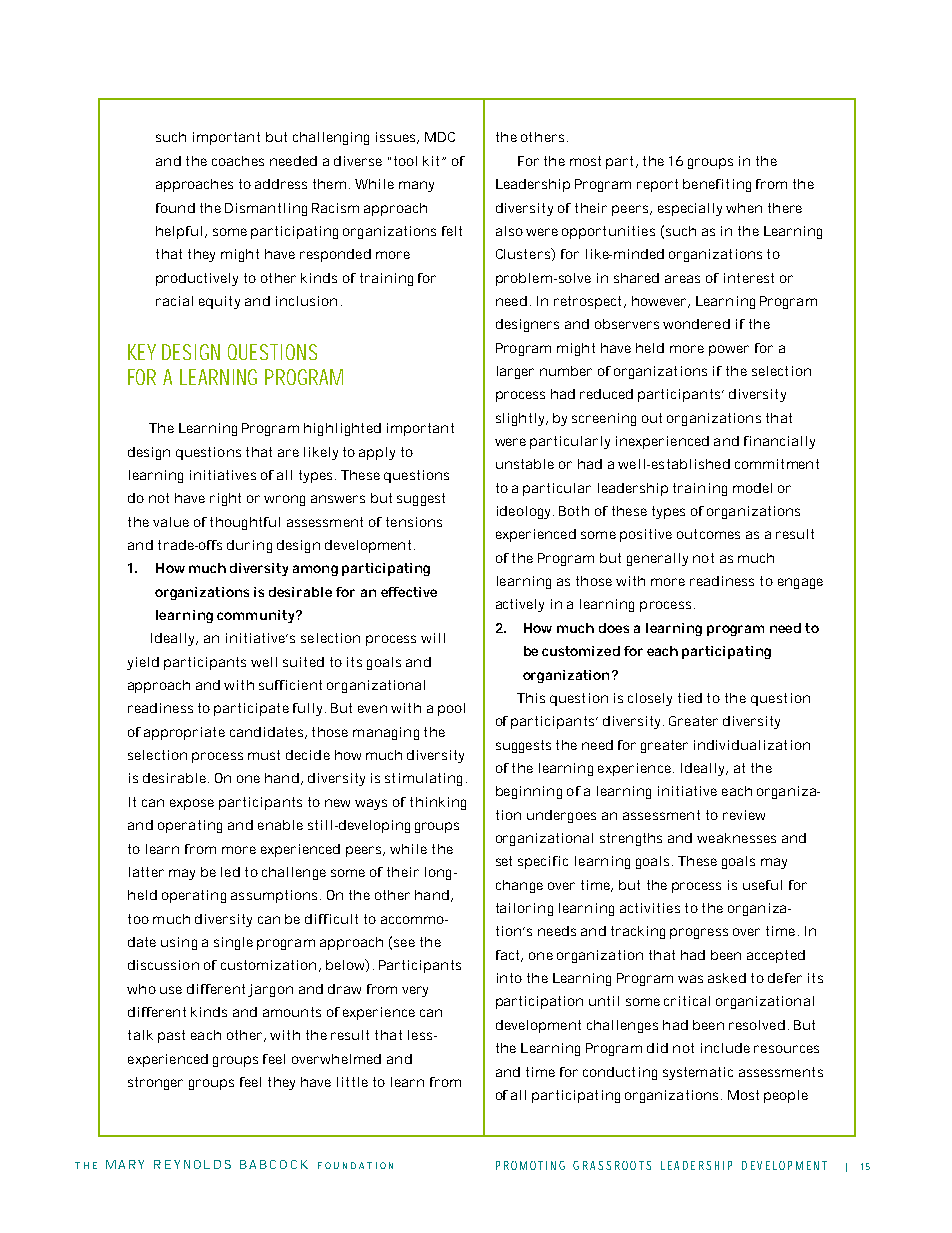  What do you see at coordinates (690, 698) in the screenshot?
I see `tied` at bounding box center [690, 698].
